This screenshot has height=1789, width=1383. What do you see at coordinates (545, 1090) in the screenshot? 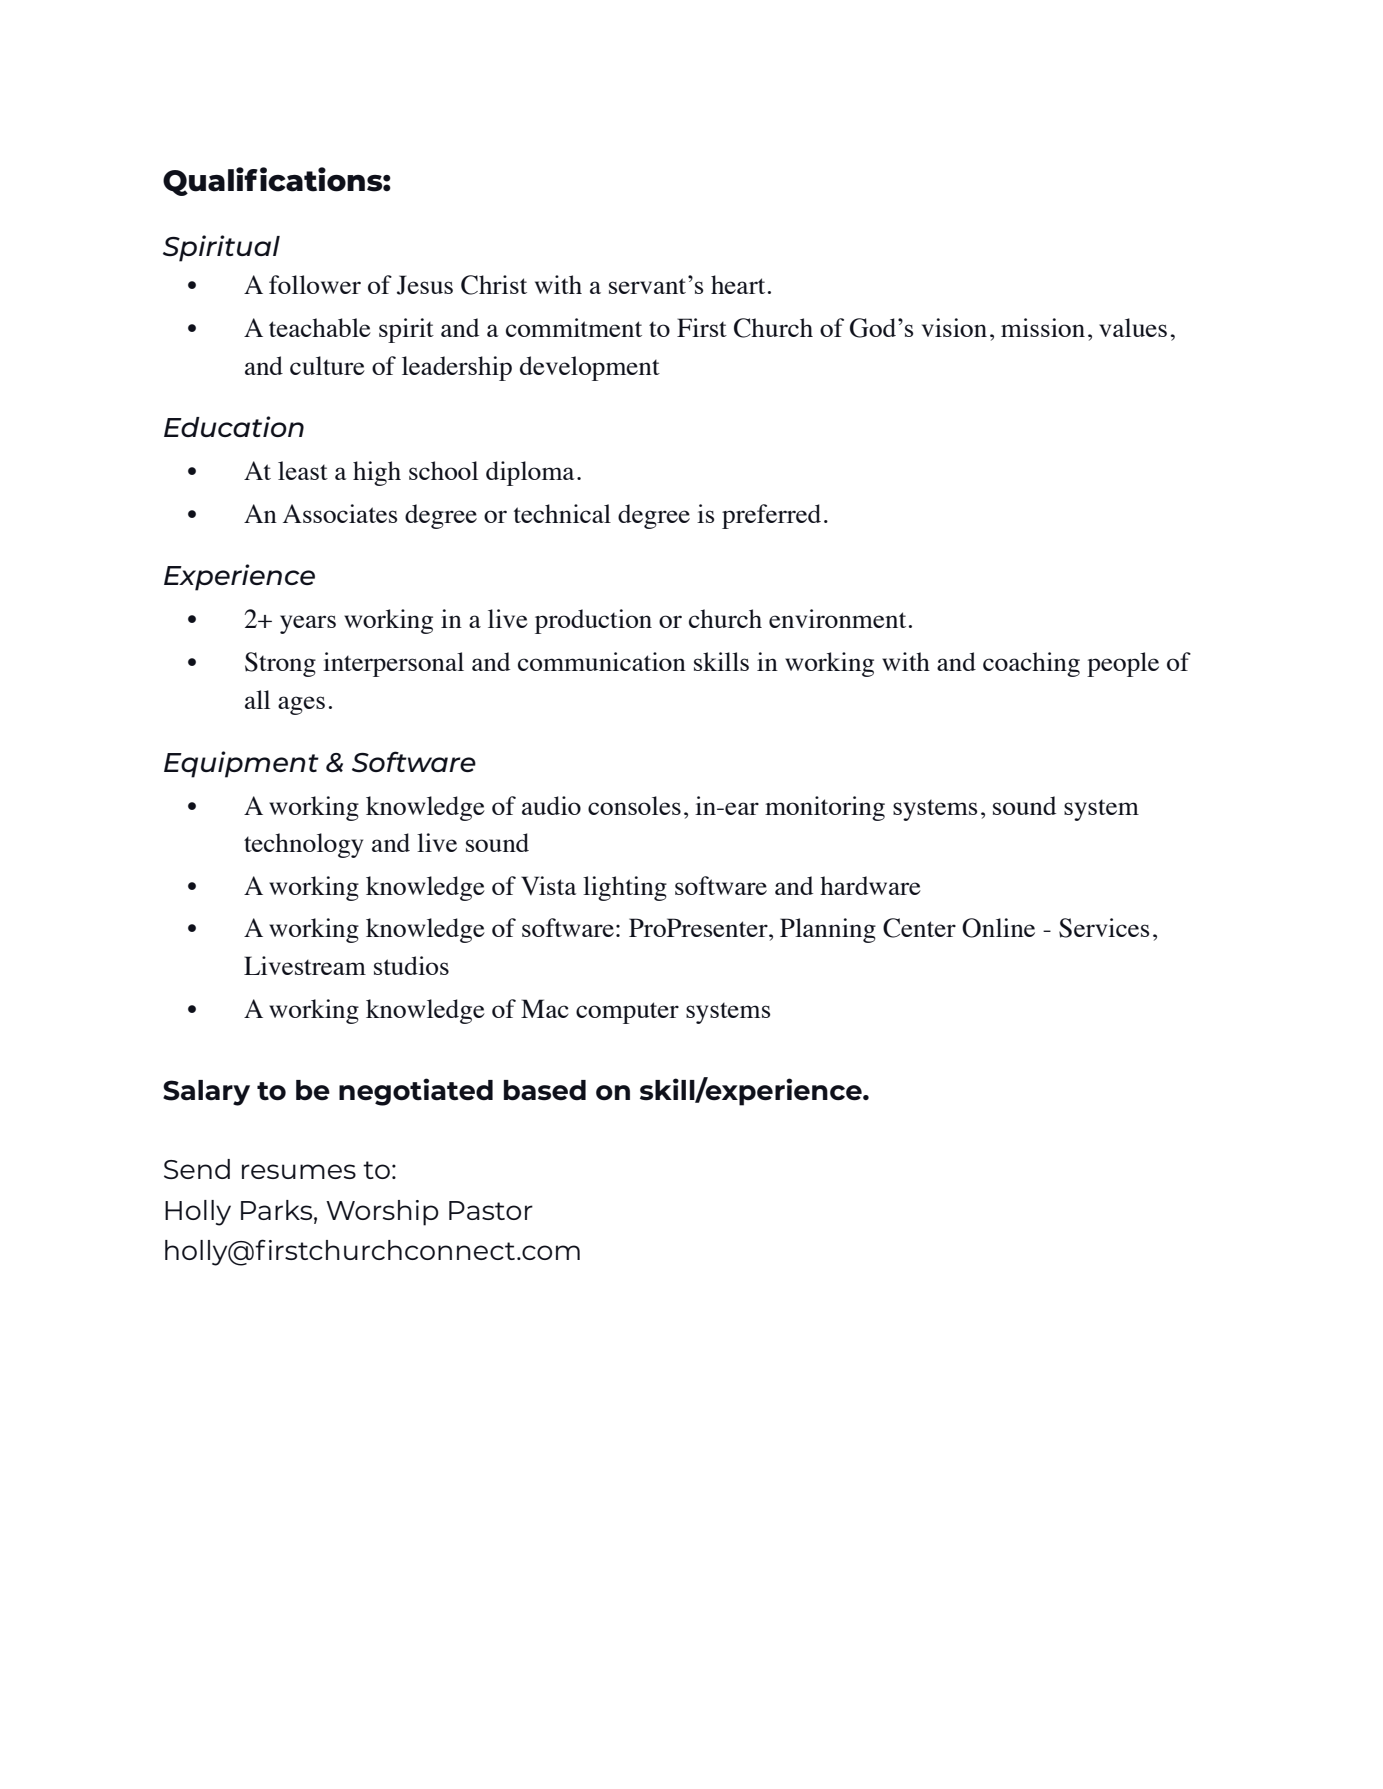
I see `based` at bounding box center [545, 1090].
